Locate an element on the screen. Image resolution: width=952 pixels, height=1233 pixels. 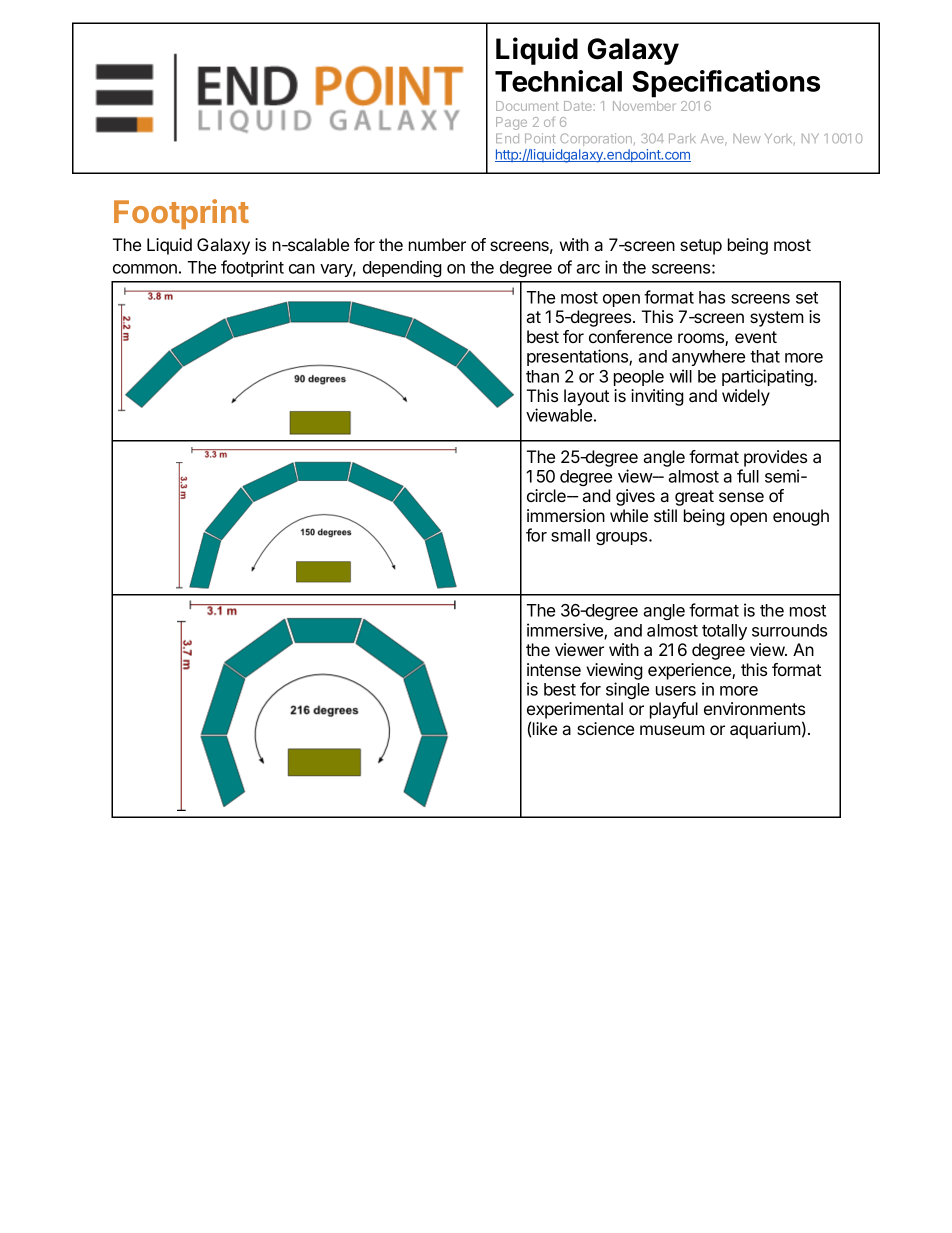
Page is located at coordinates (511, 123).
